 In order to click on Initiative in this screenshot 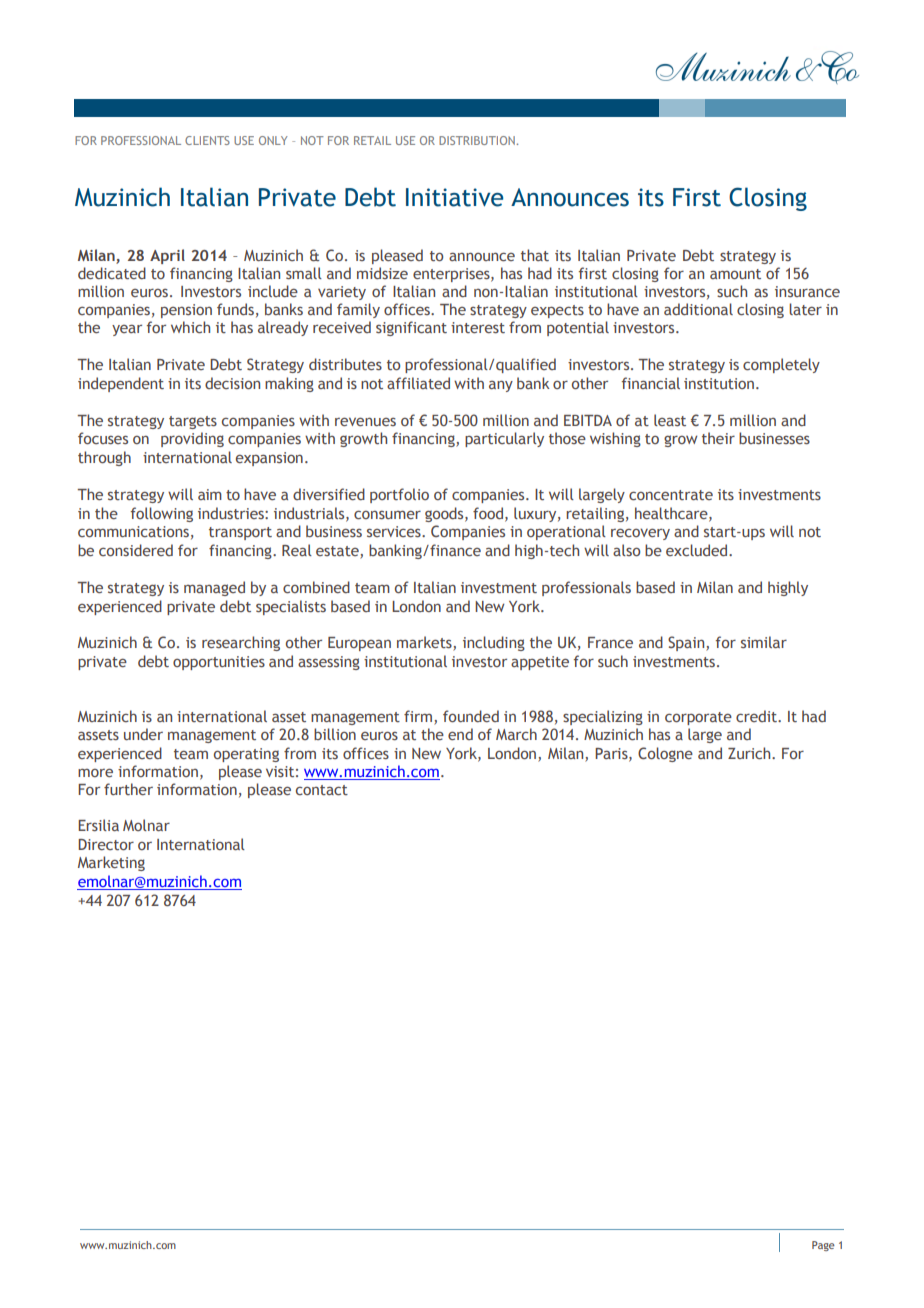, I will do `click(454, 197)`.
